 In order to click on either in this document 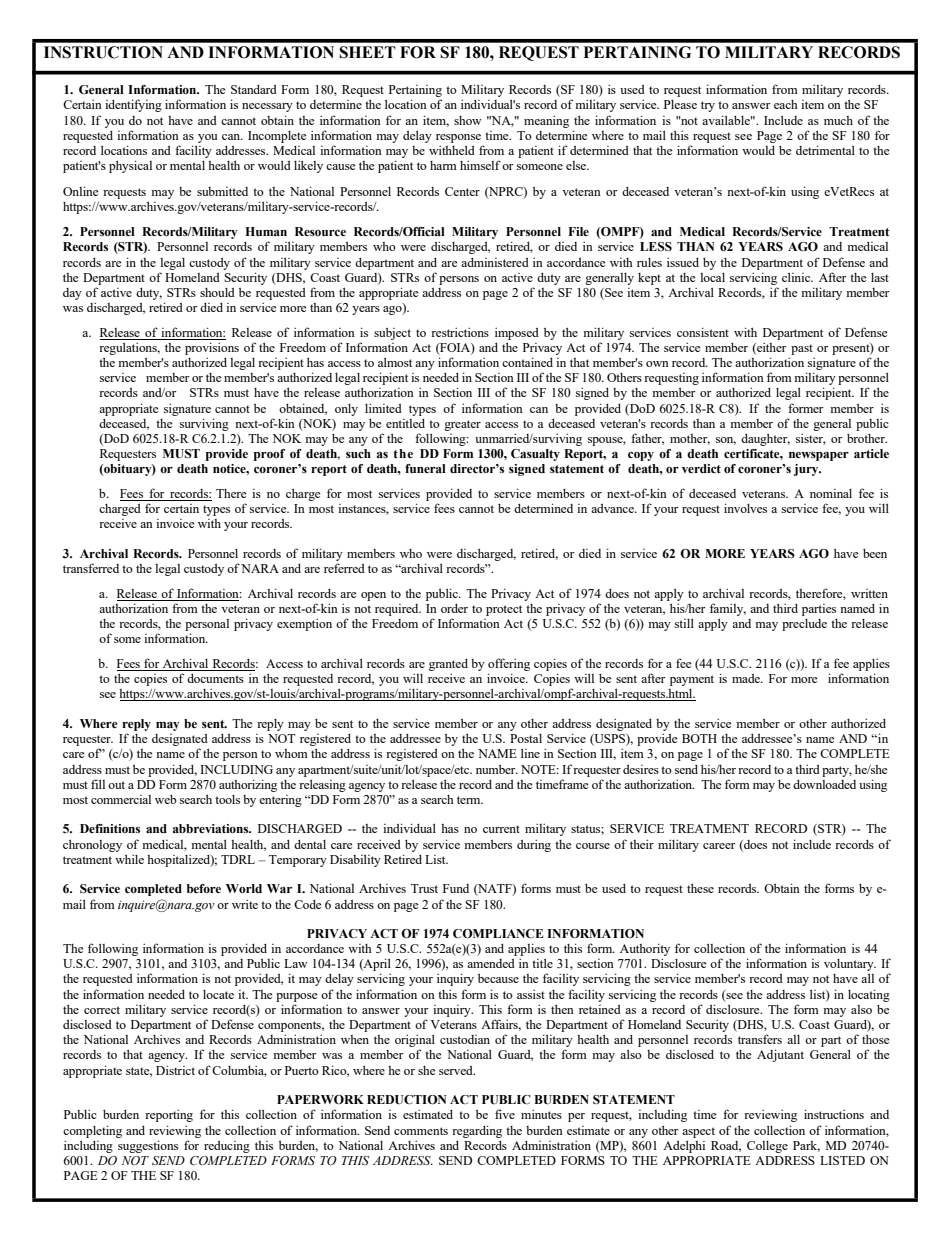, I will do `click(770, 348)`.
